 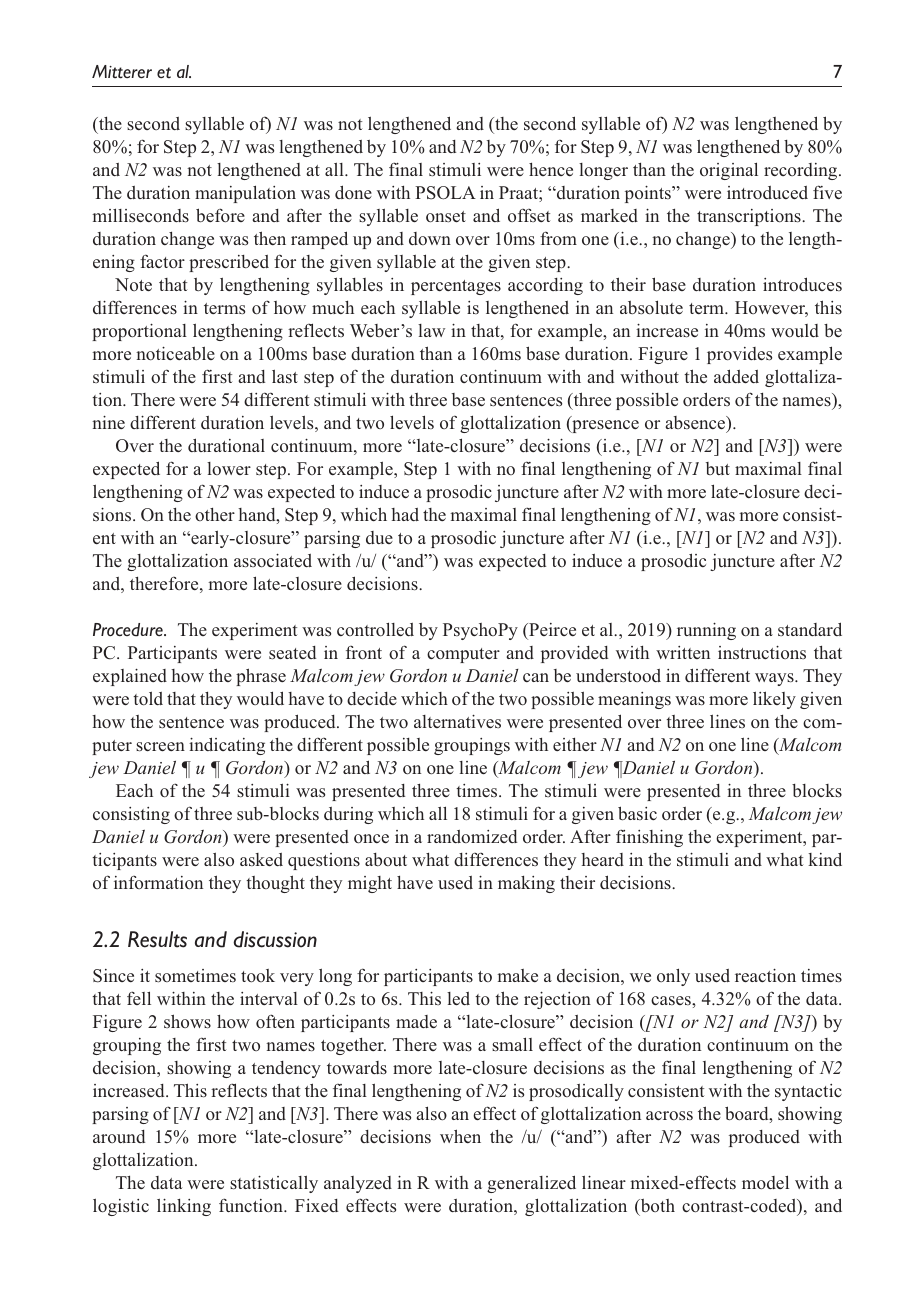 What do you see at coordinates (457, 721) in the document?
I see `alternatives` at bounding box center [457, 721].
